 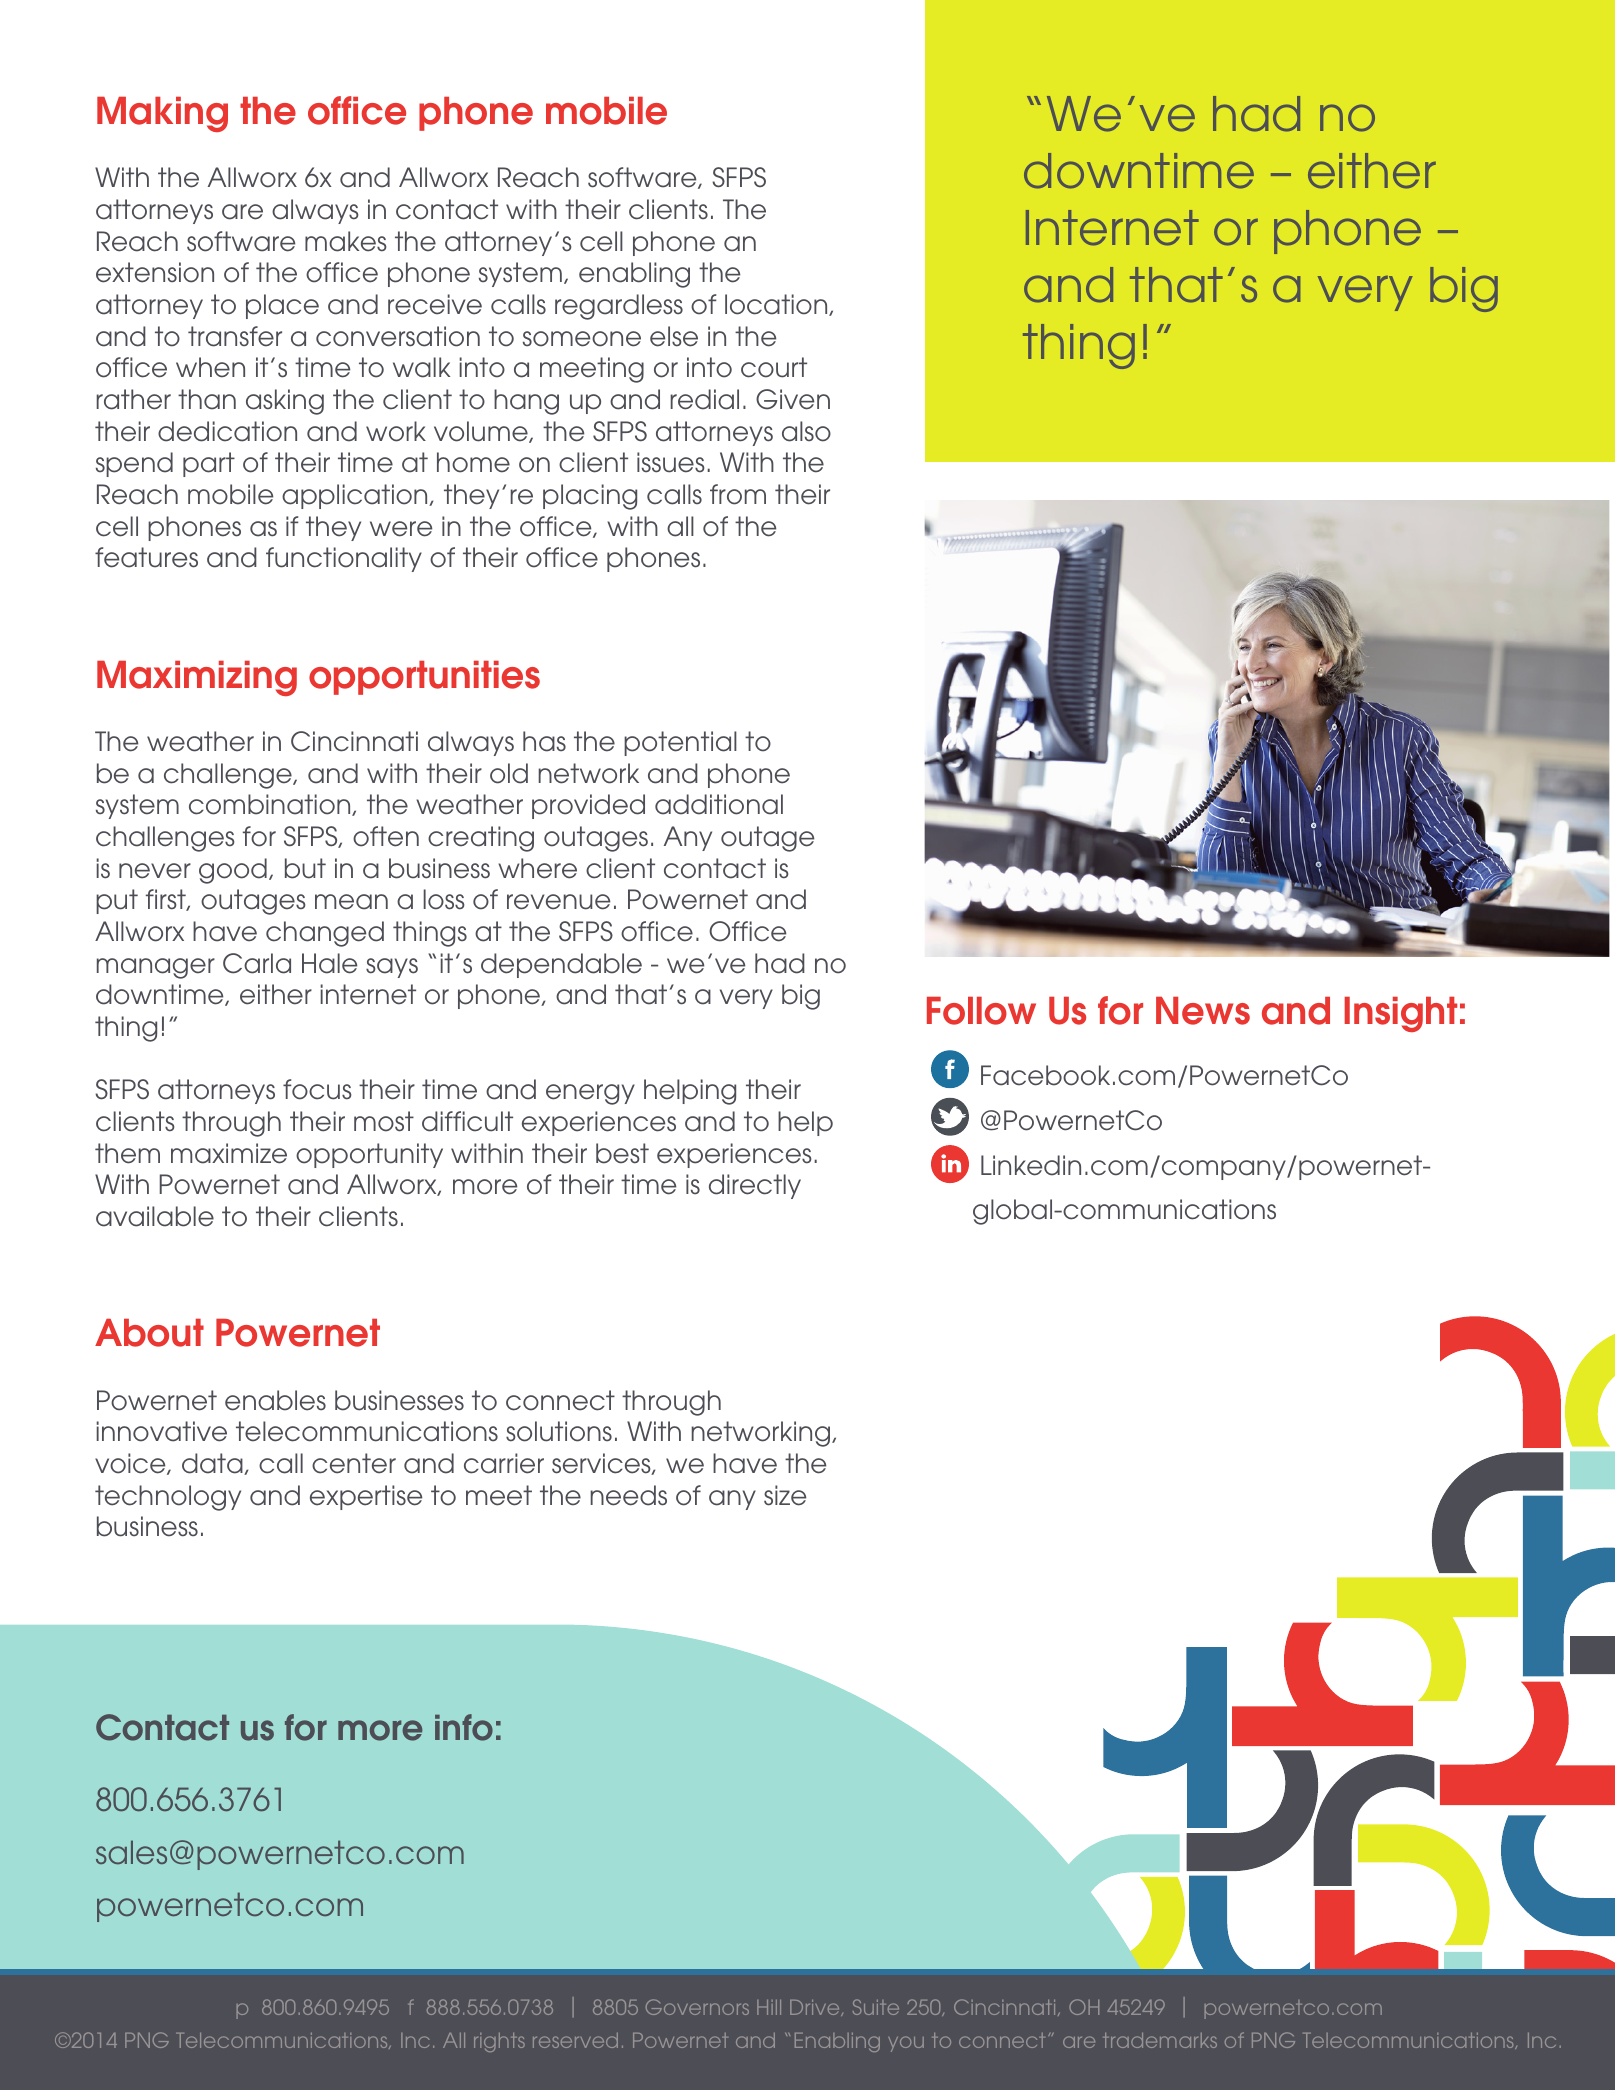 I want to click on combination, so click(x=271, y=805).
